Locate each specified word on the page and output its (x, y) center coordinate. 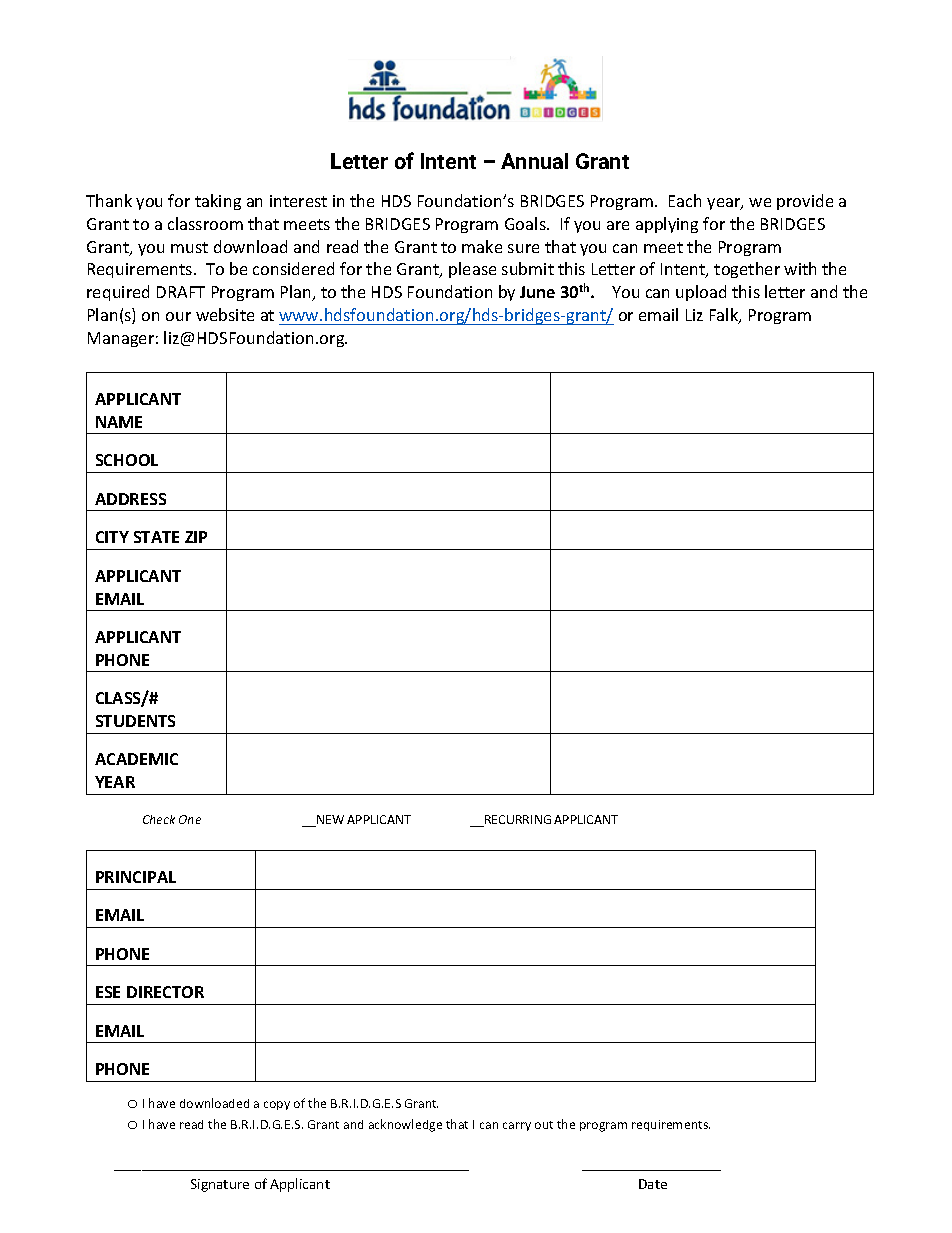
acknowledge (405, 1125)
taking (218, 202)
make (482, 246)
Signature (220, 1185)
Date (653, 1184)
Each (685, 200)
